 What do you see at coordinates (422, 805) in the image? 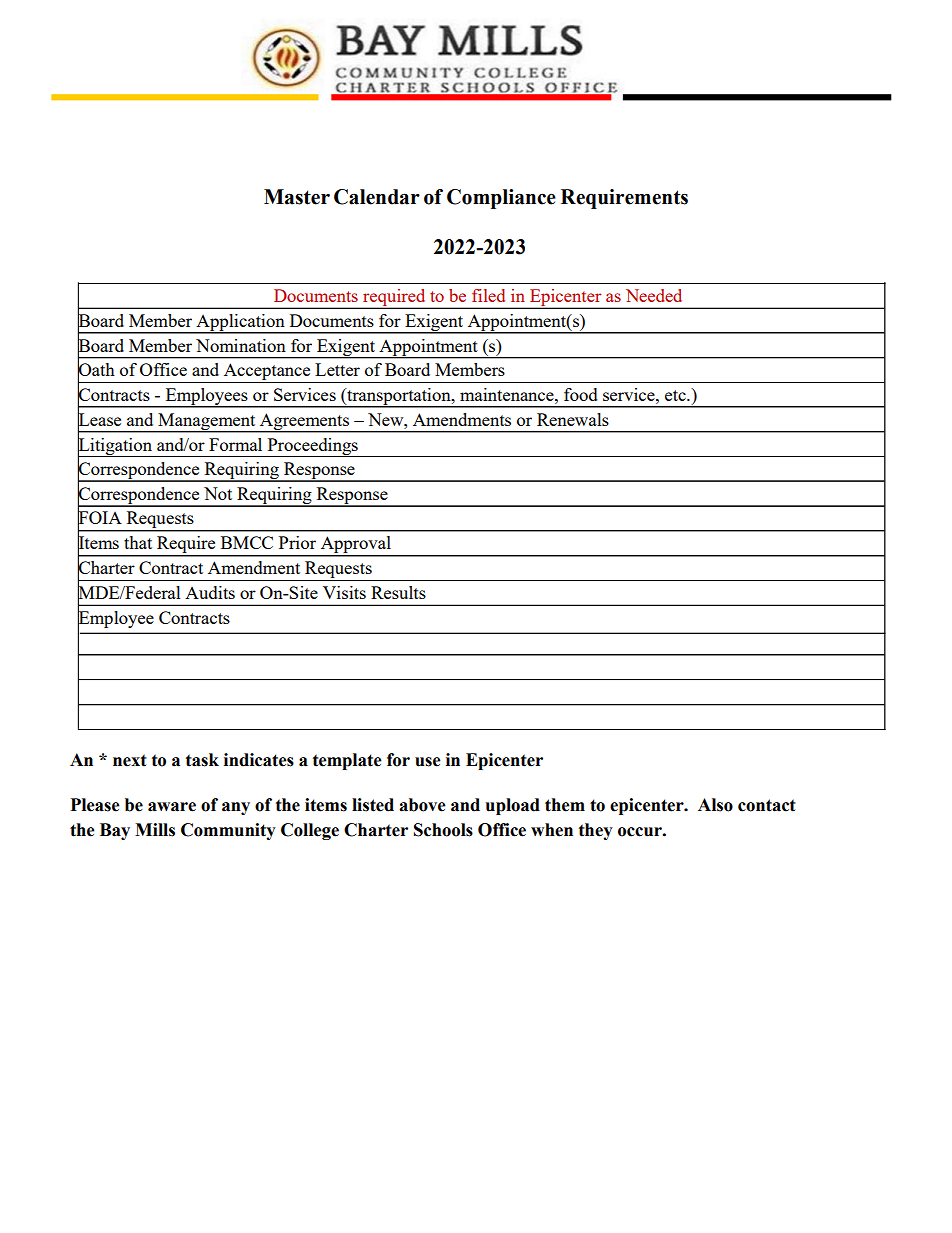
I see `above` at bounding box center [422, 805].
